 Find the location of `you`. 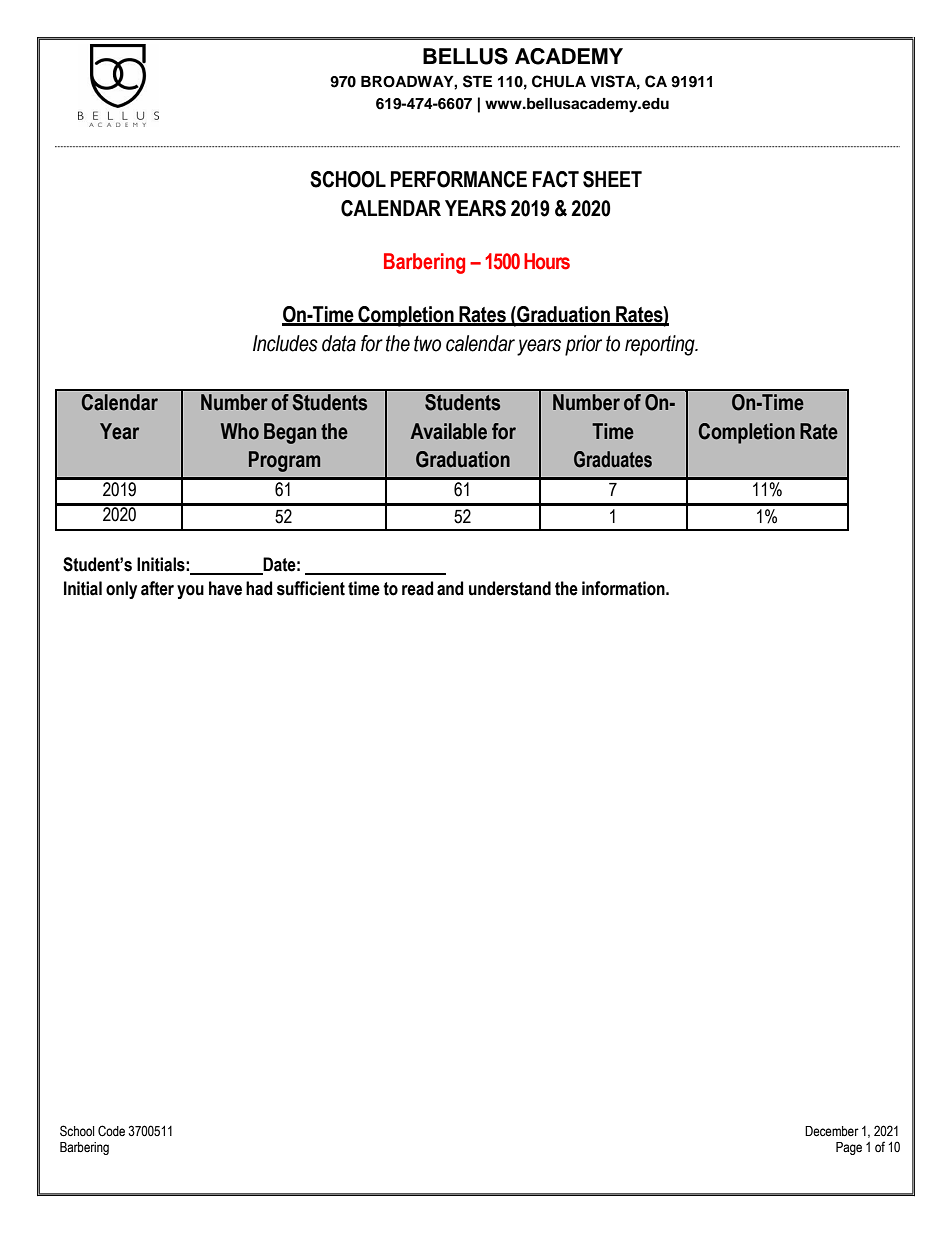

you is located at coordinates (190, 592).
